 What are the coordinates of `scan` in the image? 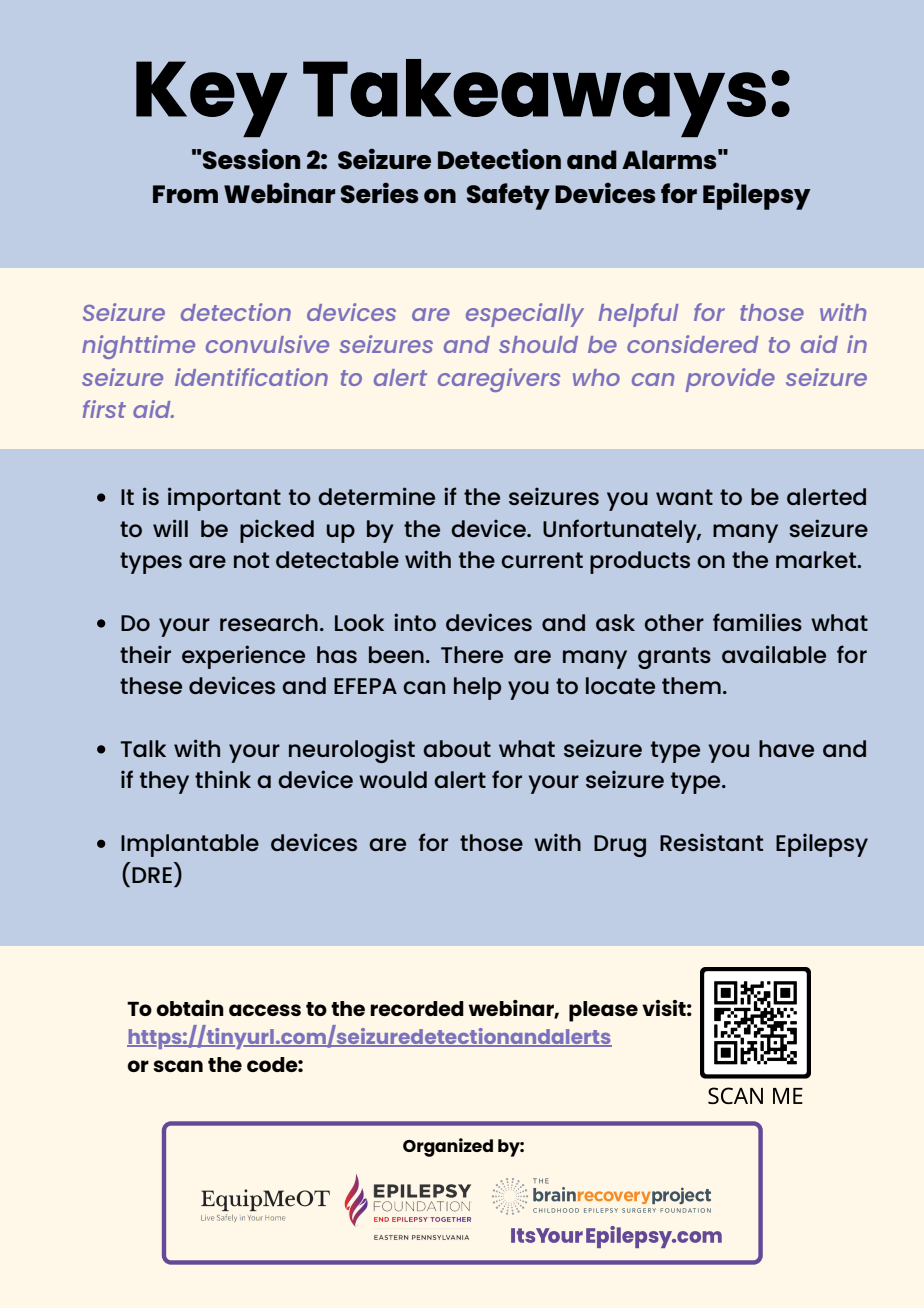 It's located at (178, 1066).
